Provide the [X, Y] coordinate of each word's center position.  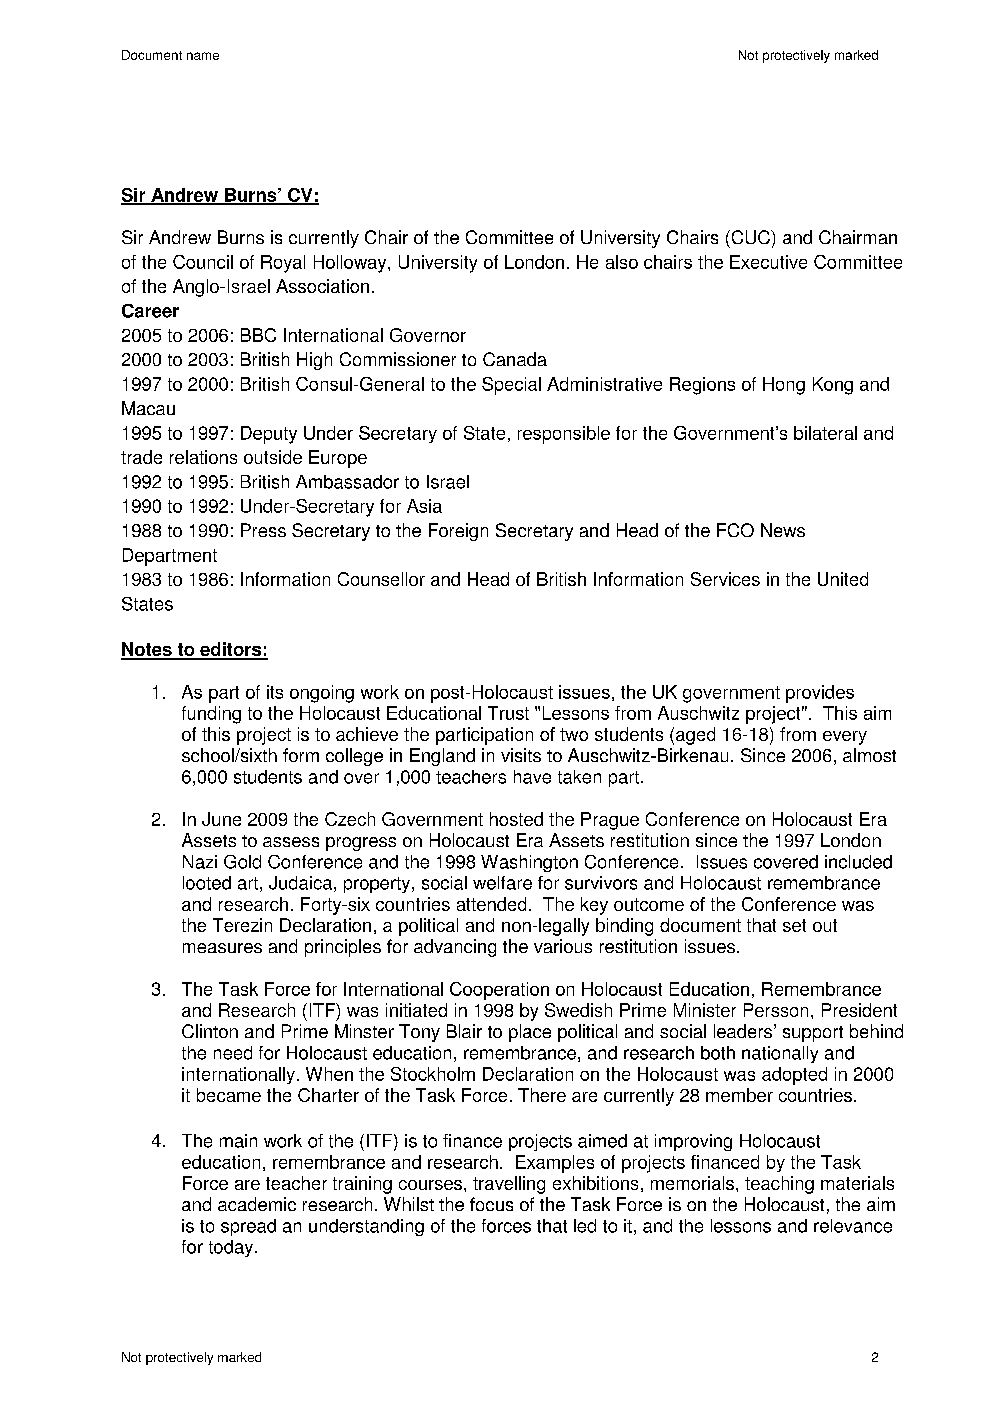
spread [248, 1227]
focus [491, 1204]
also [622, 262]
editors [231, 650]
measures [222, 948]
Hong [784, 386]
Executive [768, 262]
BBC [258, 335]
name [203, 56]
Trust [508, 713]
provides [820, 694]
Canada [515, 359]
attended [491, 904]
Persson [776, 1010]
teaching [779, 1185]
